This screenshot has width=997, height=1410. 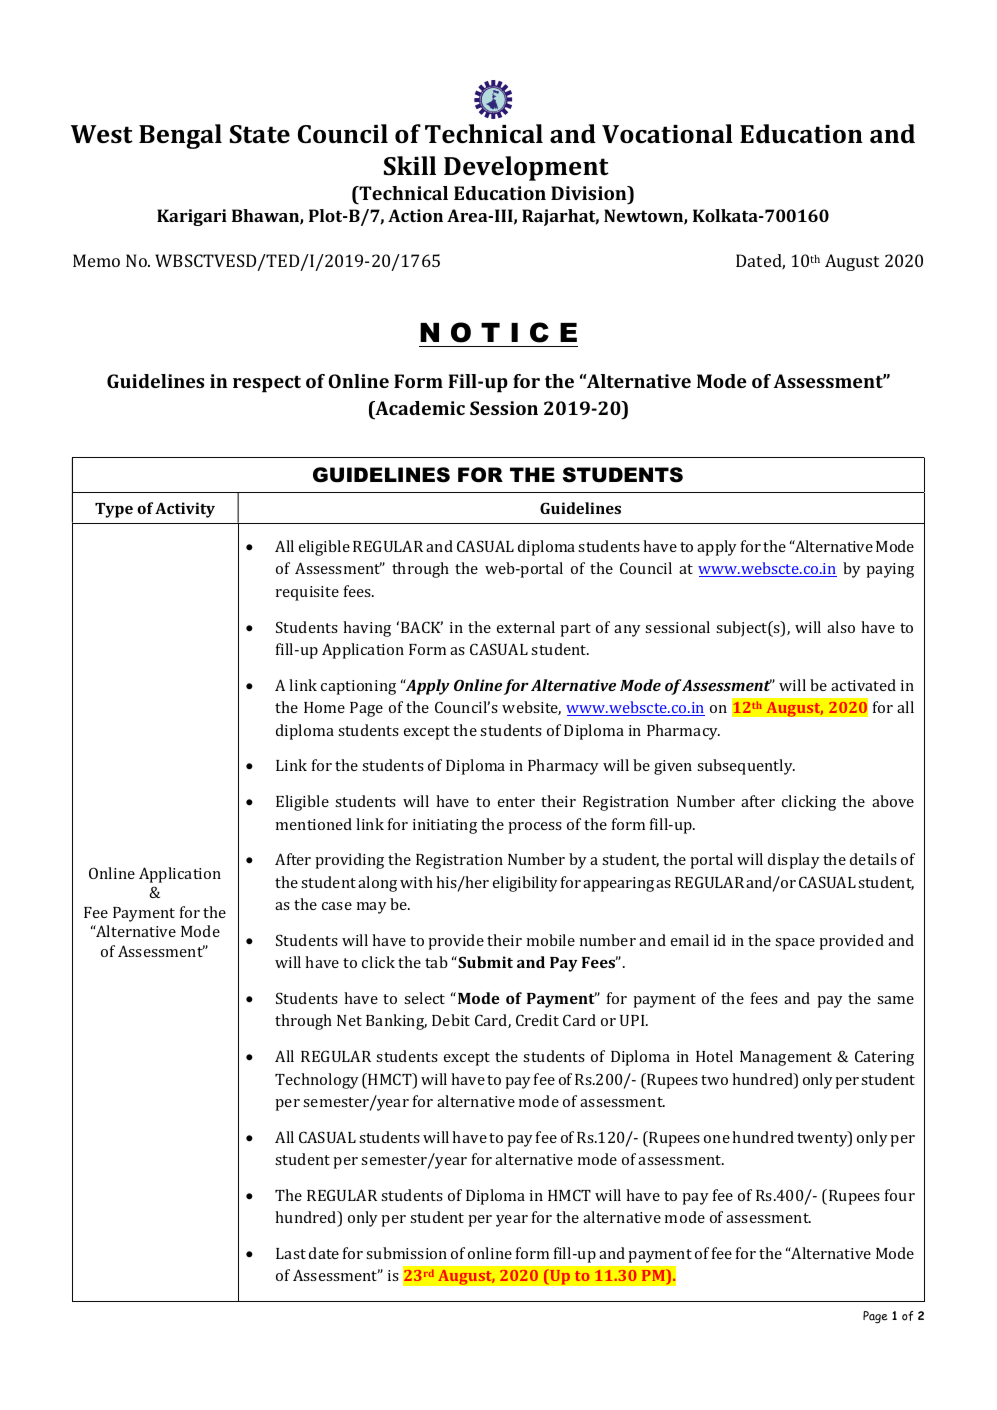 What do you see at coordinates (180, 136) in the screenshot?
I see `Bengal` at bounding box center [180, 136].
